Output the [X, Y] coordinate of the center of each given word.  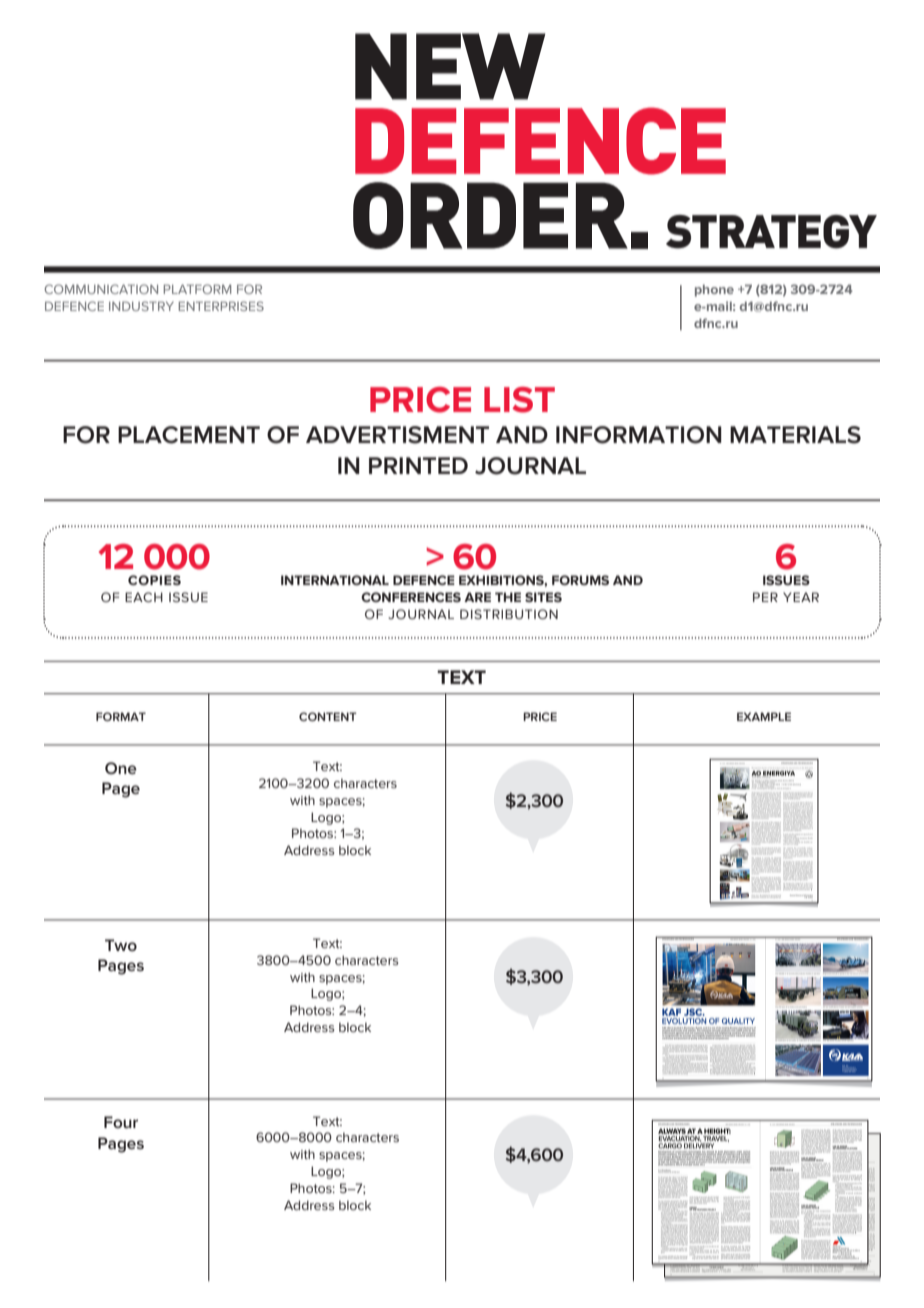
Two [121, 945]
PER [765, 597]
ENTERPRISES [221, 306]
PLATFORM [197, 289]
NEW [450, 66]
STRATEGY [771, 232]
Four [121, 1122]
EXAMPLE [764, 716]
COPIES [154, 580]
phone [714, 290]
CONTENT [328, 716]
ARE [477, 597]
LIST [519, 400]
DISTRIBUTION [509, 614]
